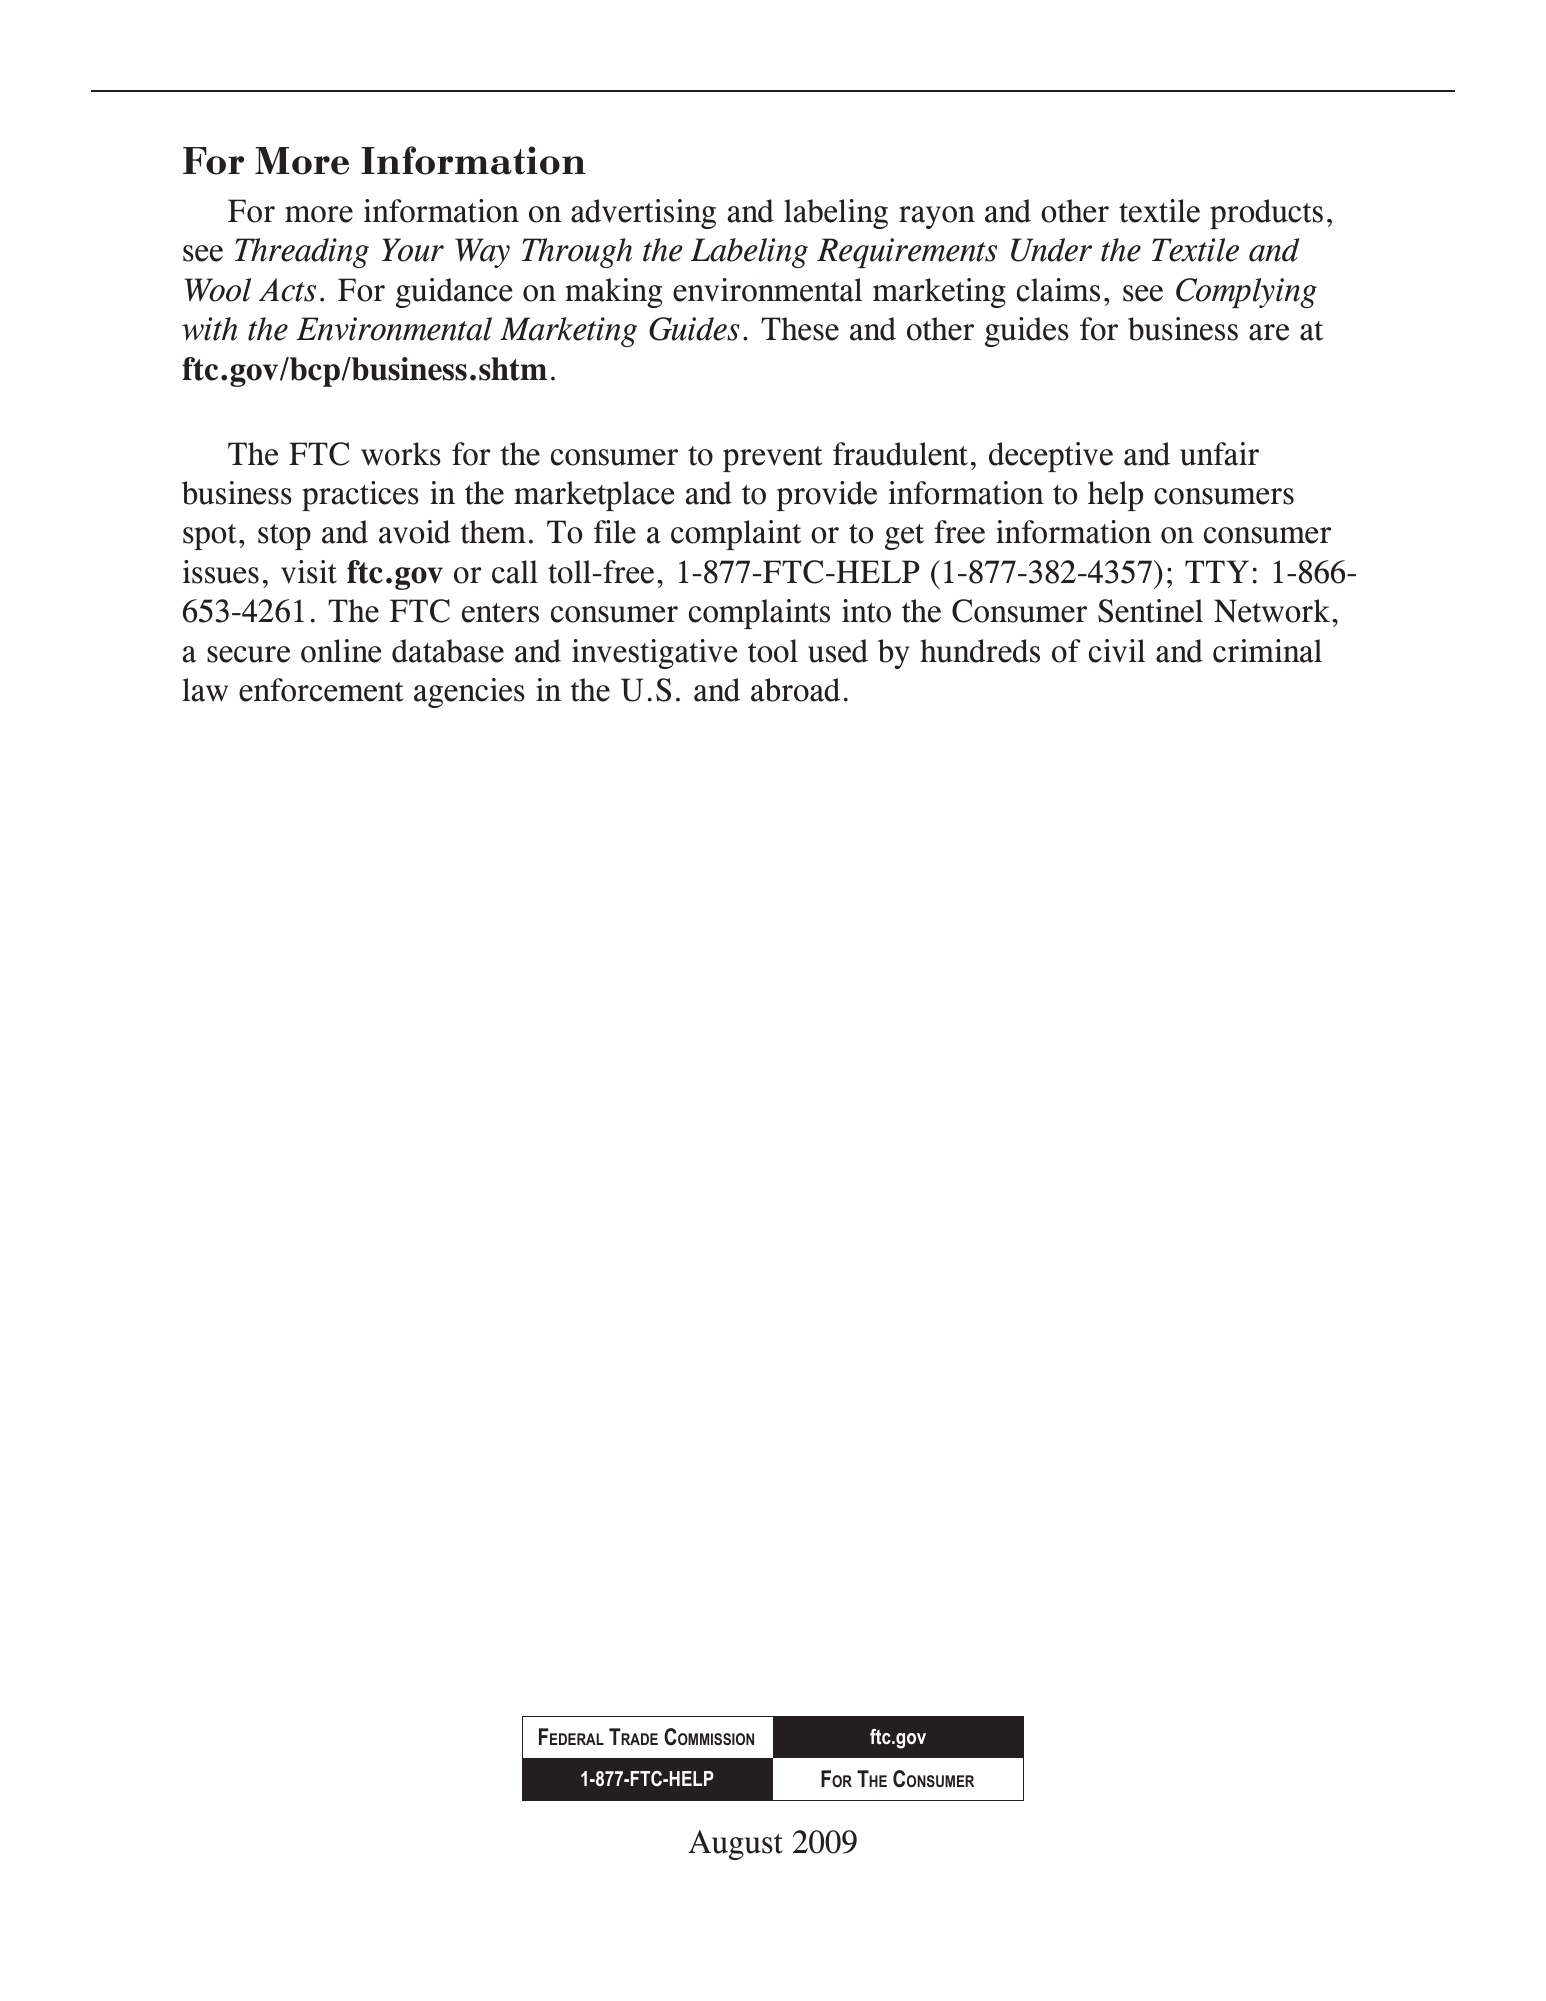  Describe the element at coordinates (205, 690) in the screenshot. I see `law` at that location.
